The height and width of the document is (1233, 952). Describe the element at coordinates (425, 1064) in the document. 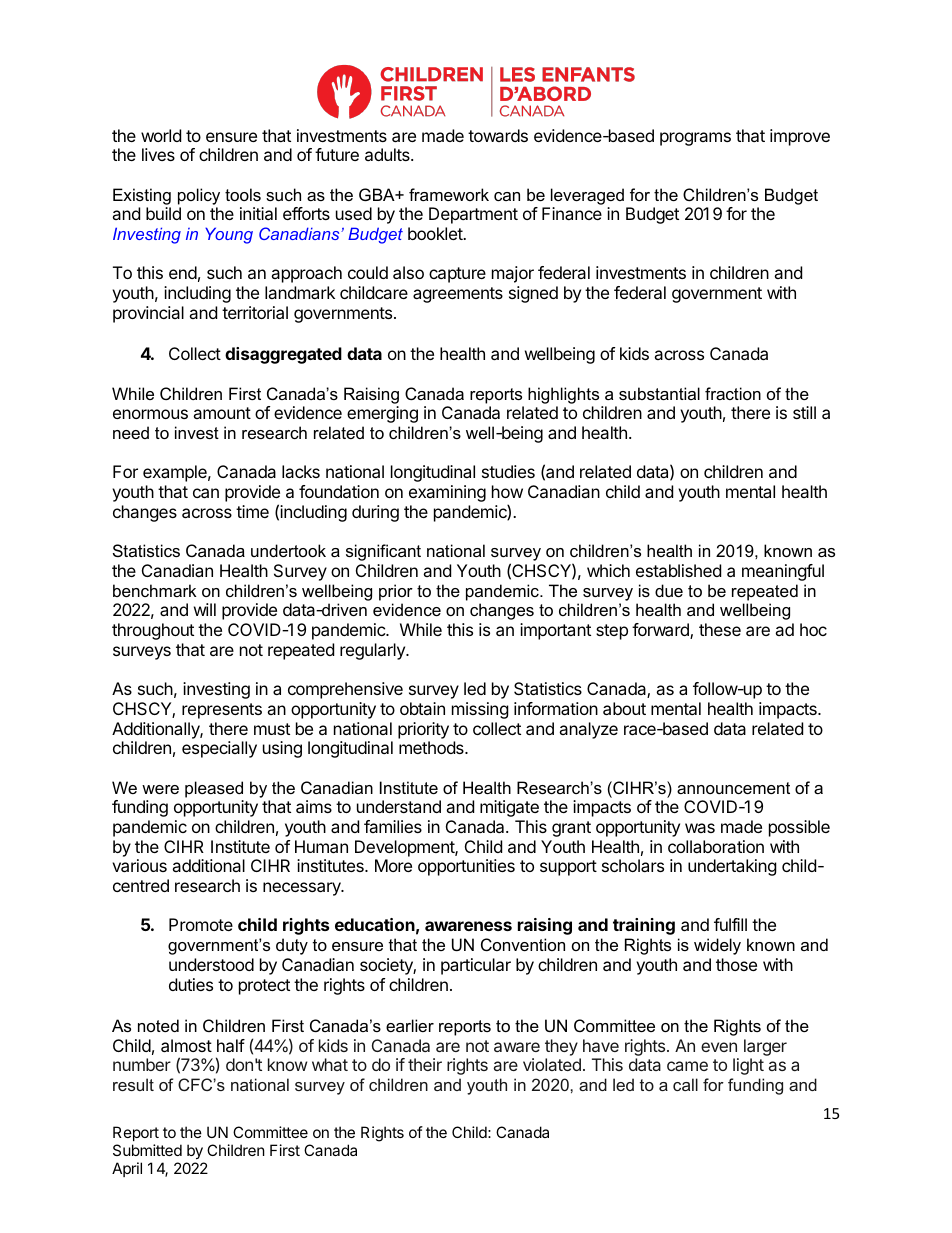

I see `their` at that location.
